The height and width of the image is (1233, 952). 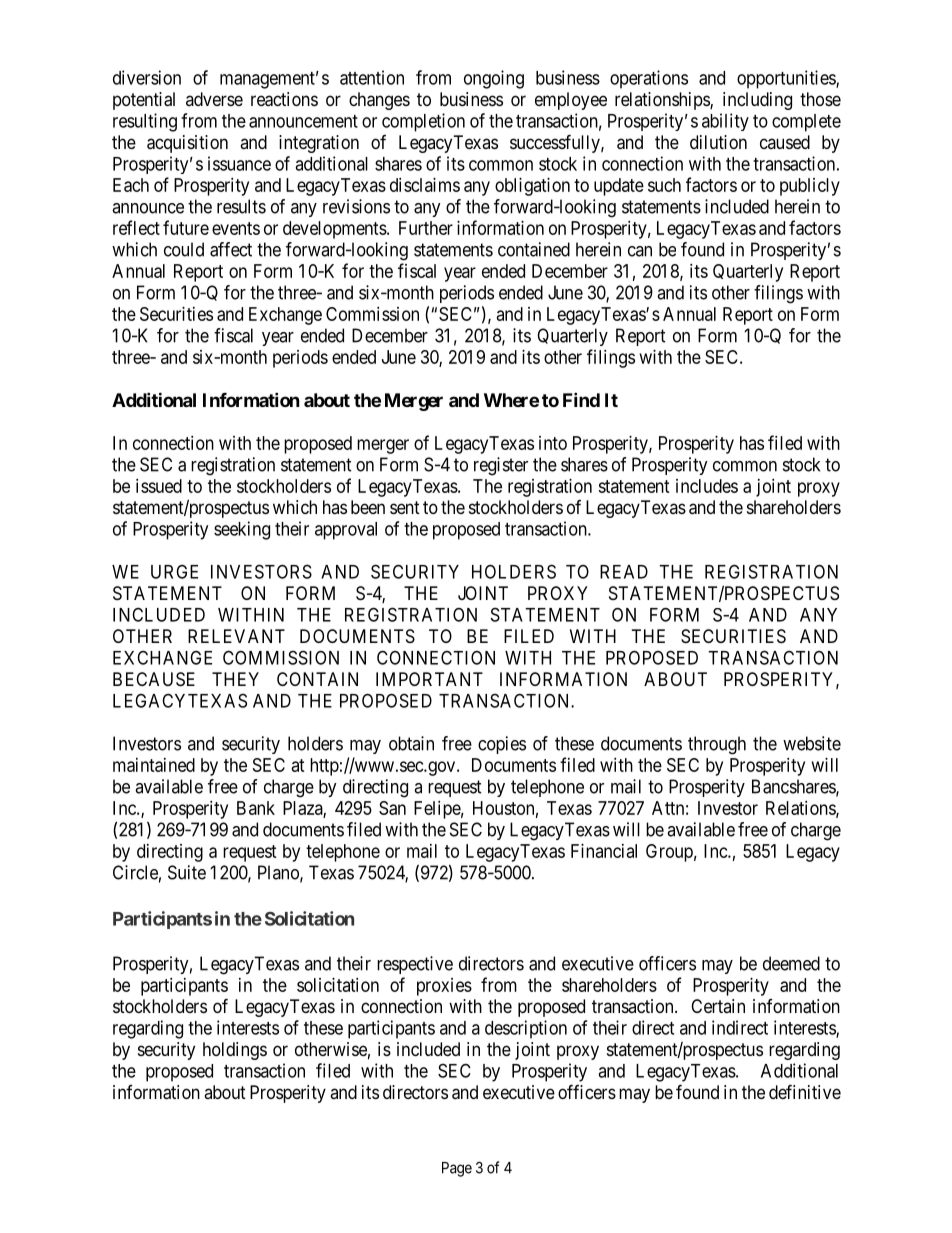 What do you see at coordinates (236, 636) in the image?
I see `RELEVANT` at bounding box center [236, 636].
